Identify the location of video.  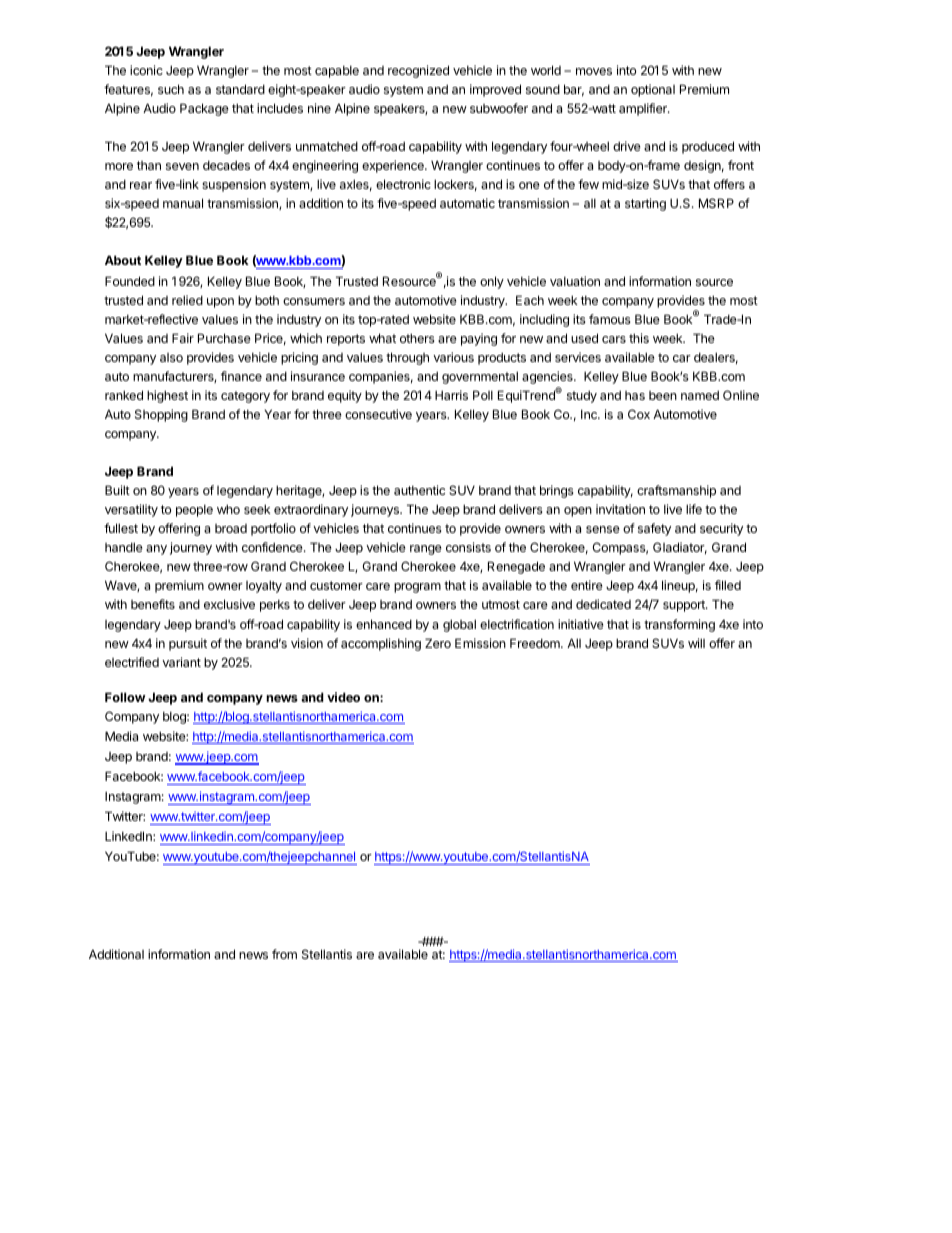
(343, 697).
